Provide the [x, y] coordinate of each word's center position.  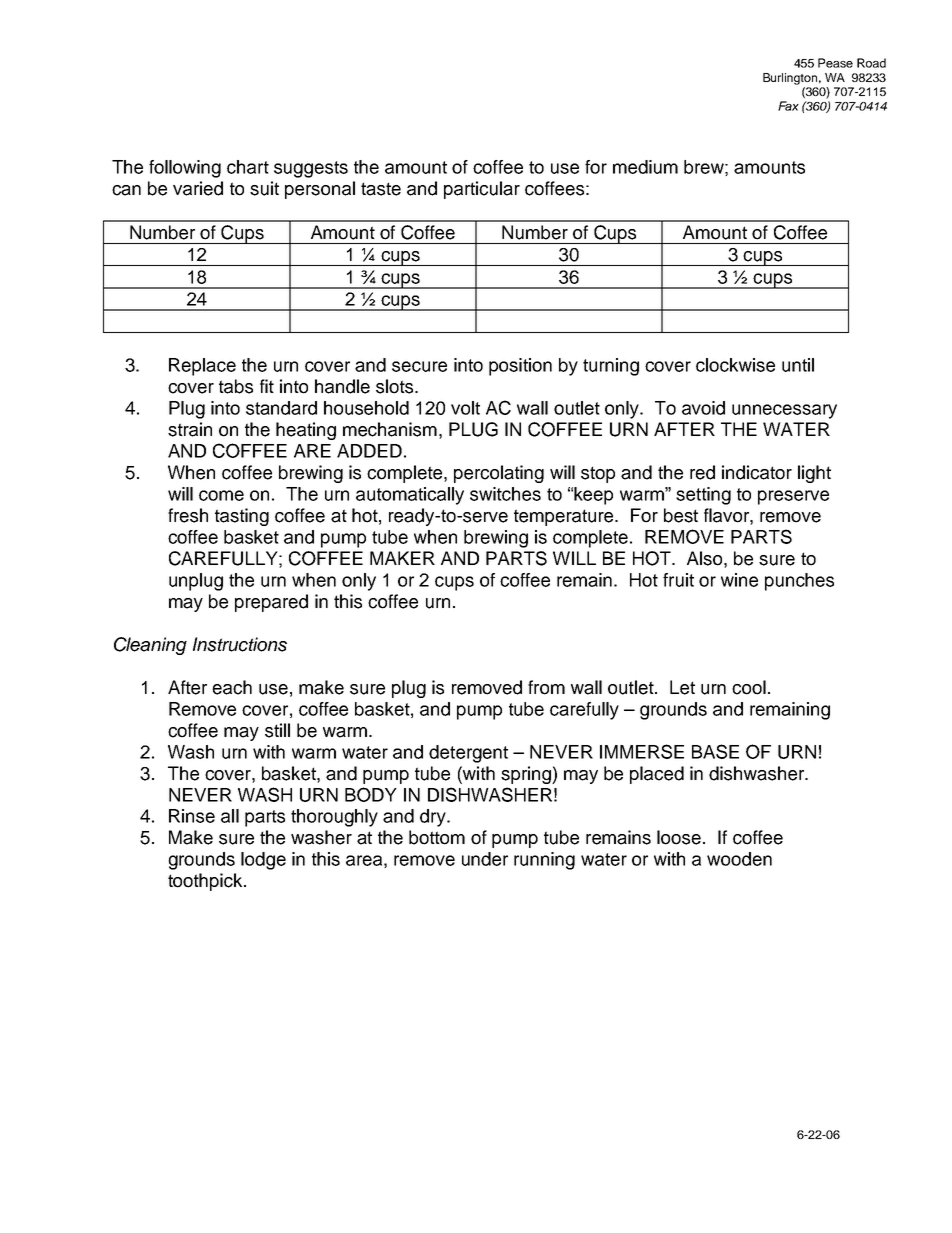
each [232, 687]
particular [482, 190]
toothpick [206, 882]
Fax [788, 106]
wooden [739, 859]
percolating [499, 474]
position [520, 367]
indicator [757, 472]
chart [248, 167]
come [221, 495]
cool [749, 687]
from [546, 687]
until [798, 365]
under [485, 859]
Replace [202, 367]
